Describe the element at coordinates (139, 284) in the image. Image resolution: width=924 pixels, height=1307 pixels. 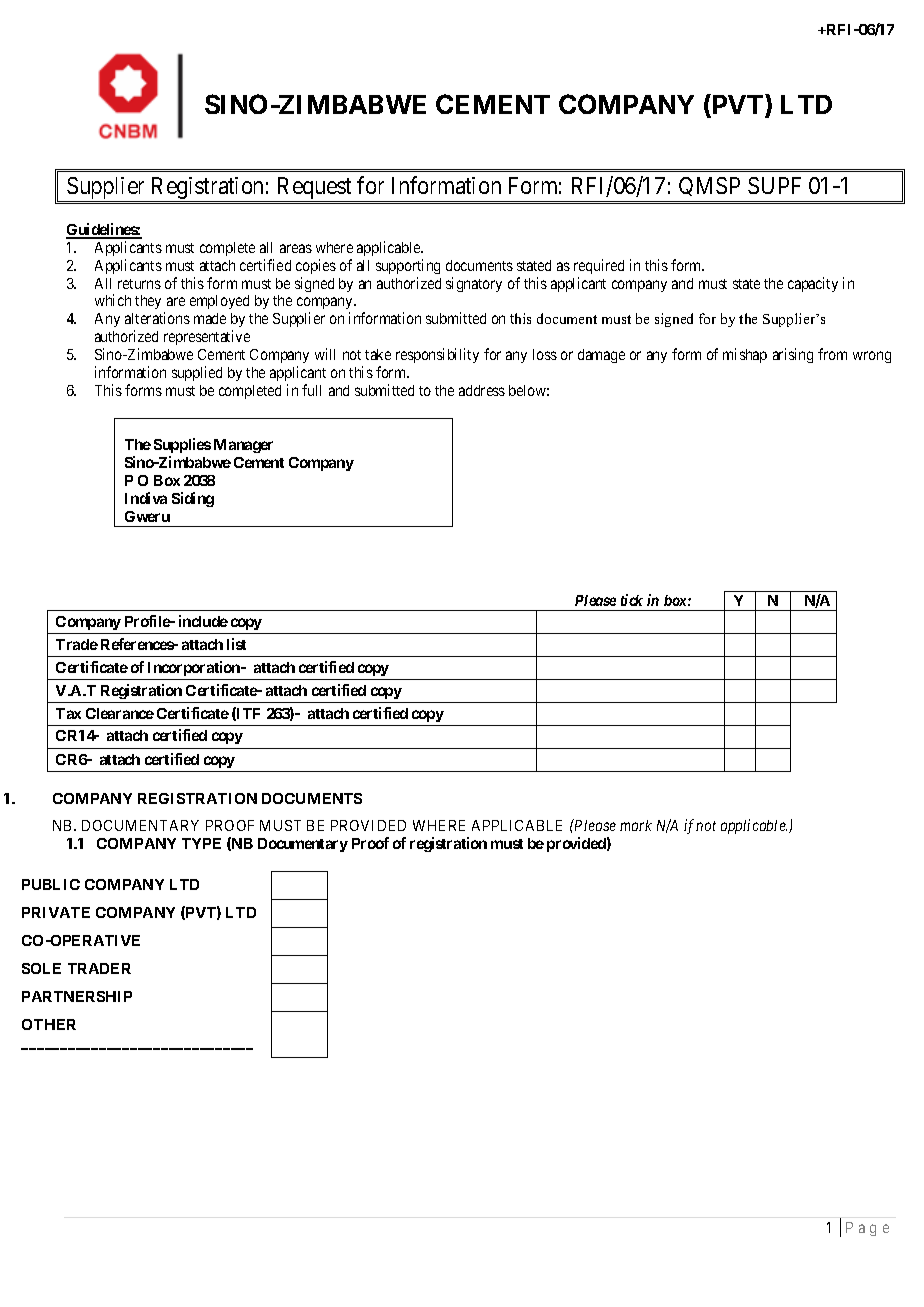
I see `returns` at that location.
